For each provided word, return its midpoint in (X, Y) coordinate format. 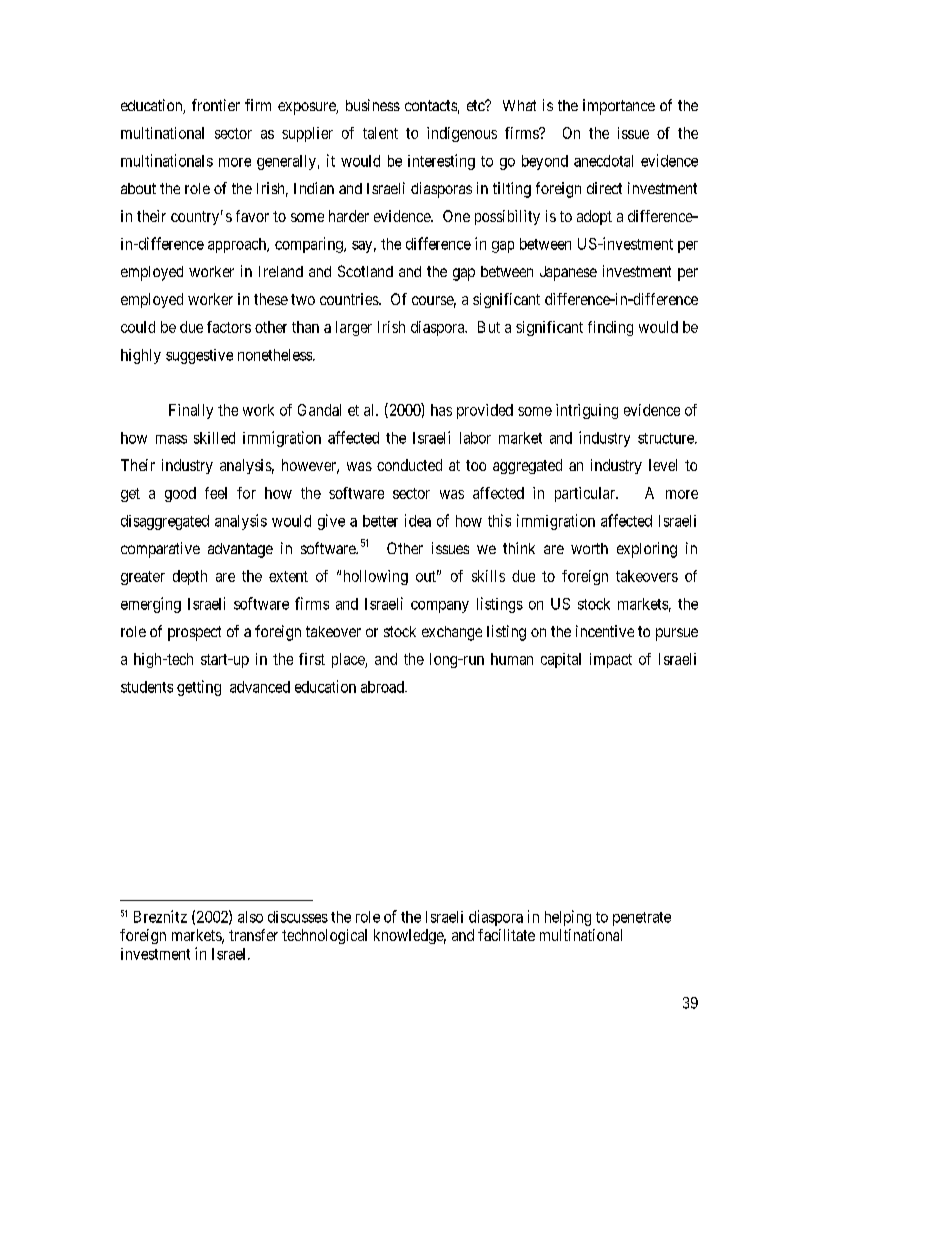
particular (586, 494)
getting (199, 688)
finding (610, 328)
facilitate (506, 935)
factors (229, 327)
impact (611, 660)
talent (380, 133)
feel (216, 493)
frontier (216, 105)
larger (354, 328)
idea (418, 520)
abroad (383, 687)
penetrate (642, 919)
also (250, 917)
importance (619, 107)
